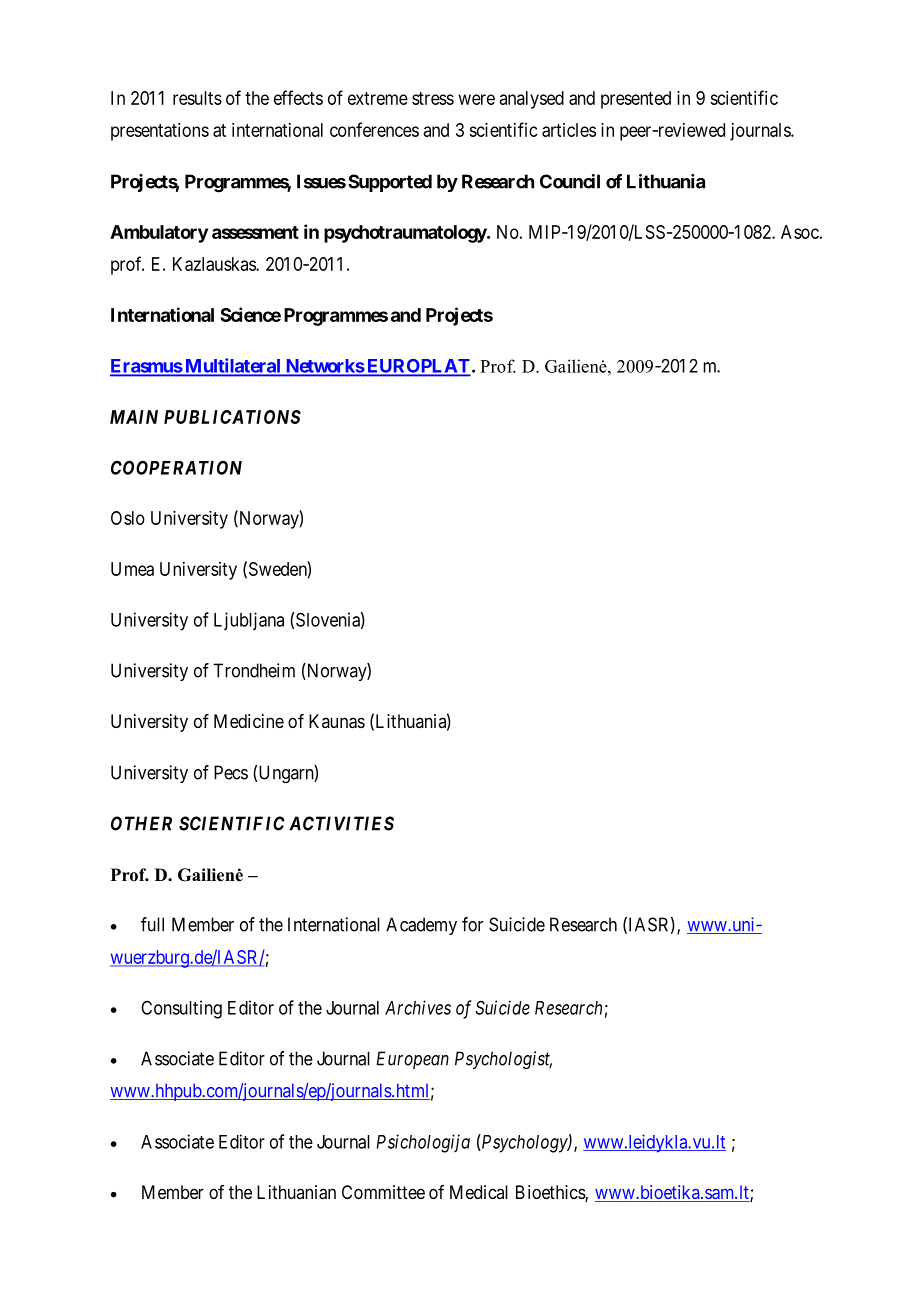  What do you see at coordinates (412, 1060) in the page?
I see `European` at bounding box center [412, 1060].
